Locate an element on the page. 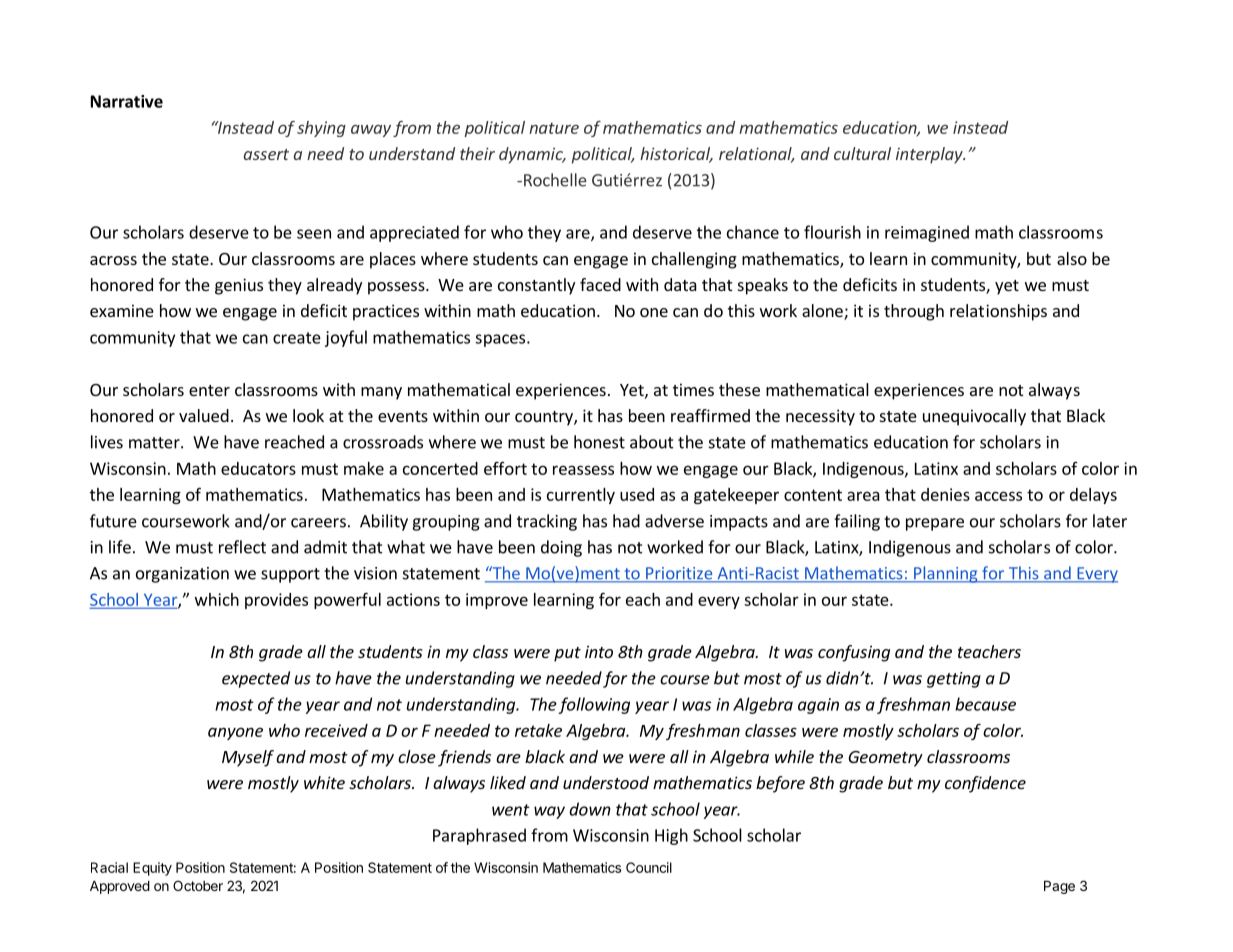  Council is located at coordinates (649, 867).
